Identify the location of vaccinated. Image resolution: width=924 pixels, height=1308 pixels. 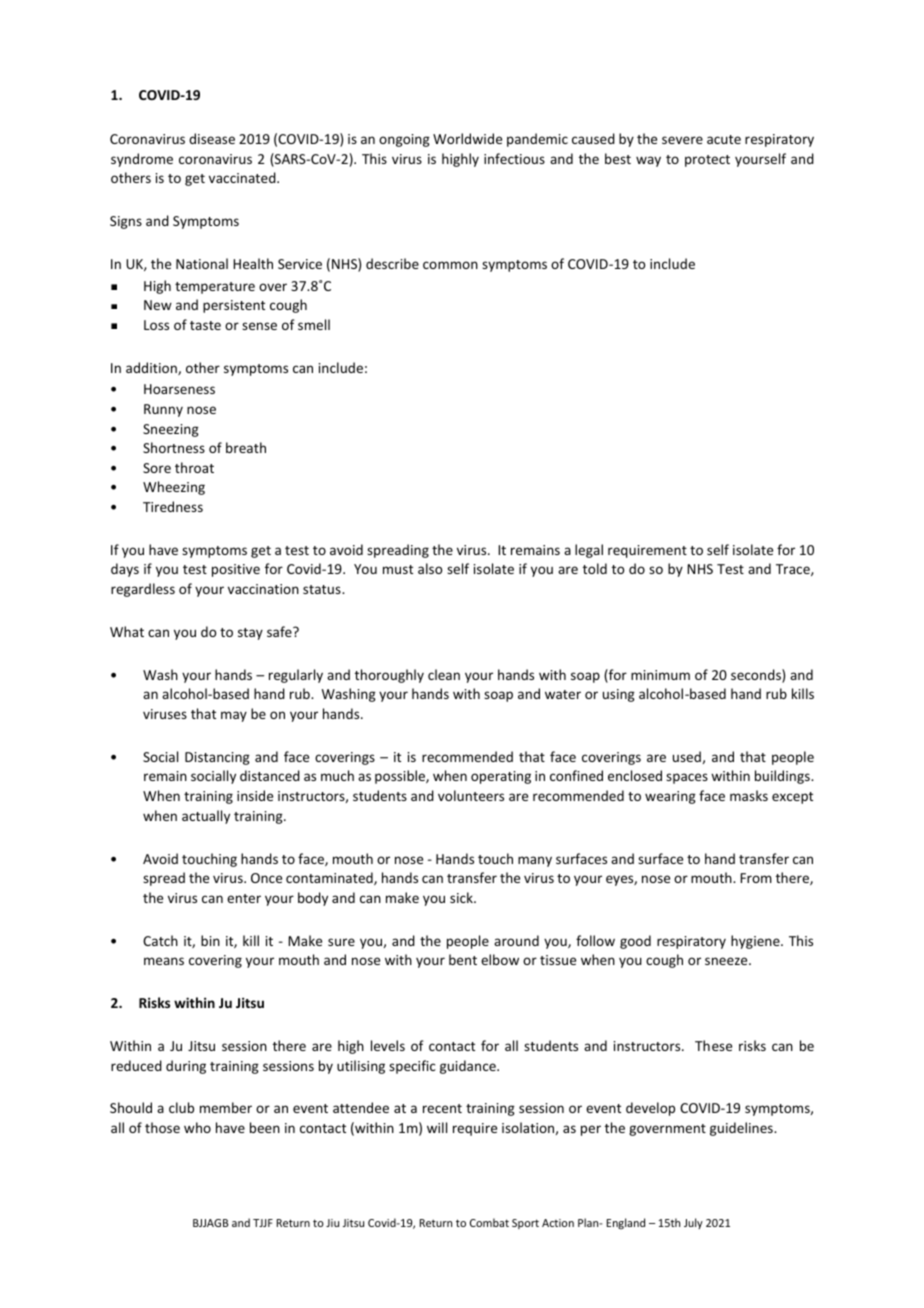
(243, 177).
